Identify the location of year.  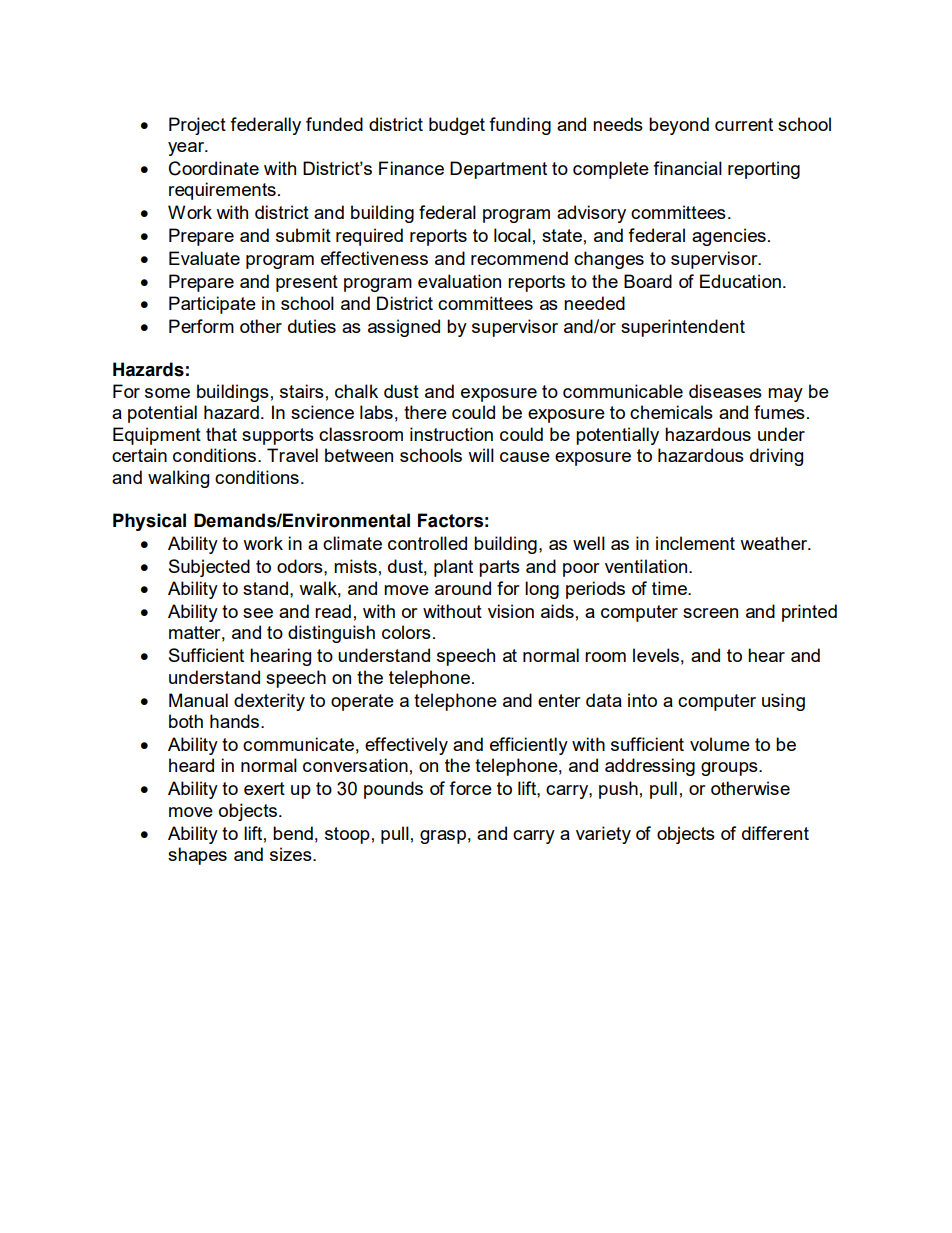
(187, 149).
